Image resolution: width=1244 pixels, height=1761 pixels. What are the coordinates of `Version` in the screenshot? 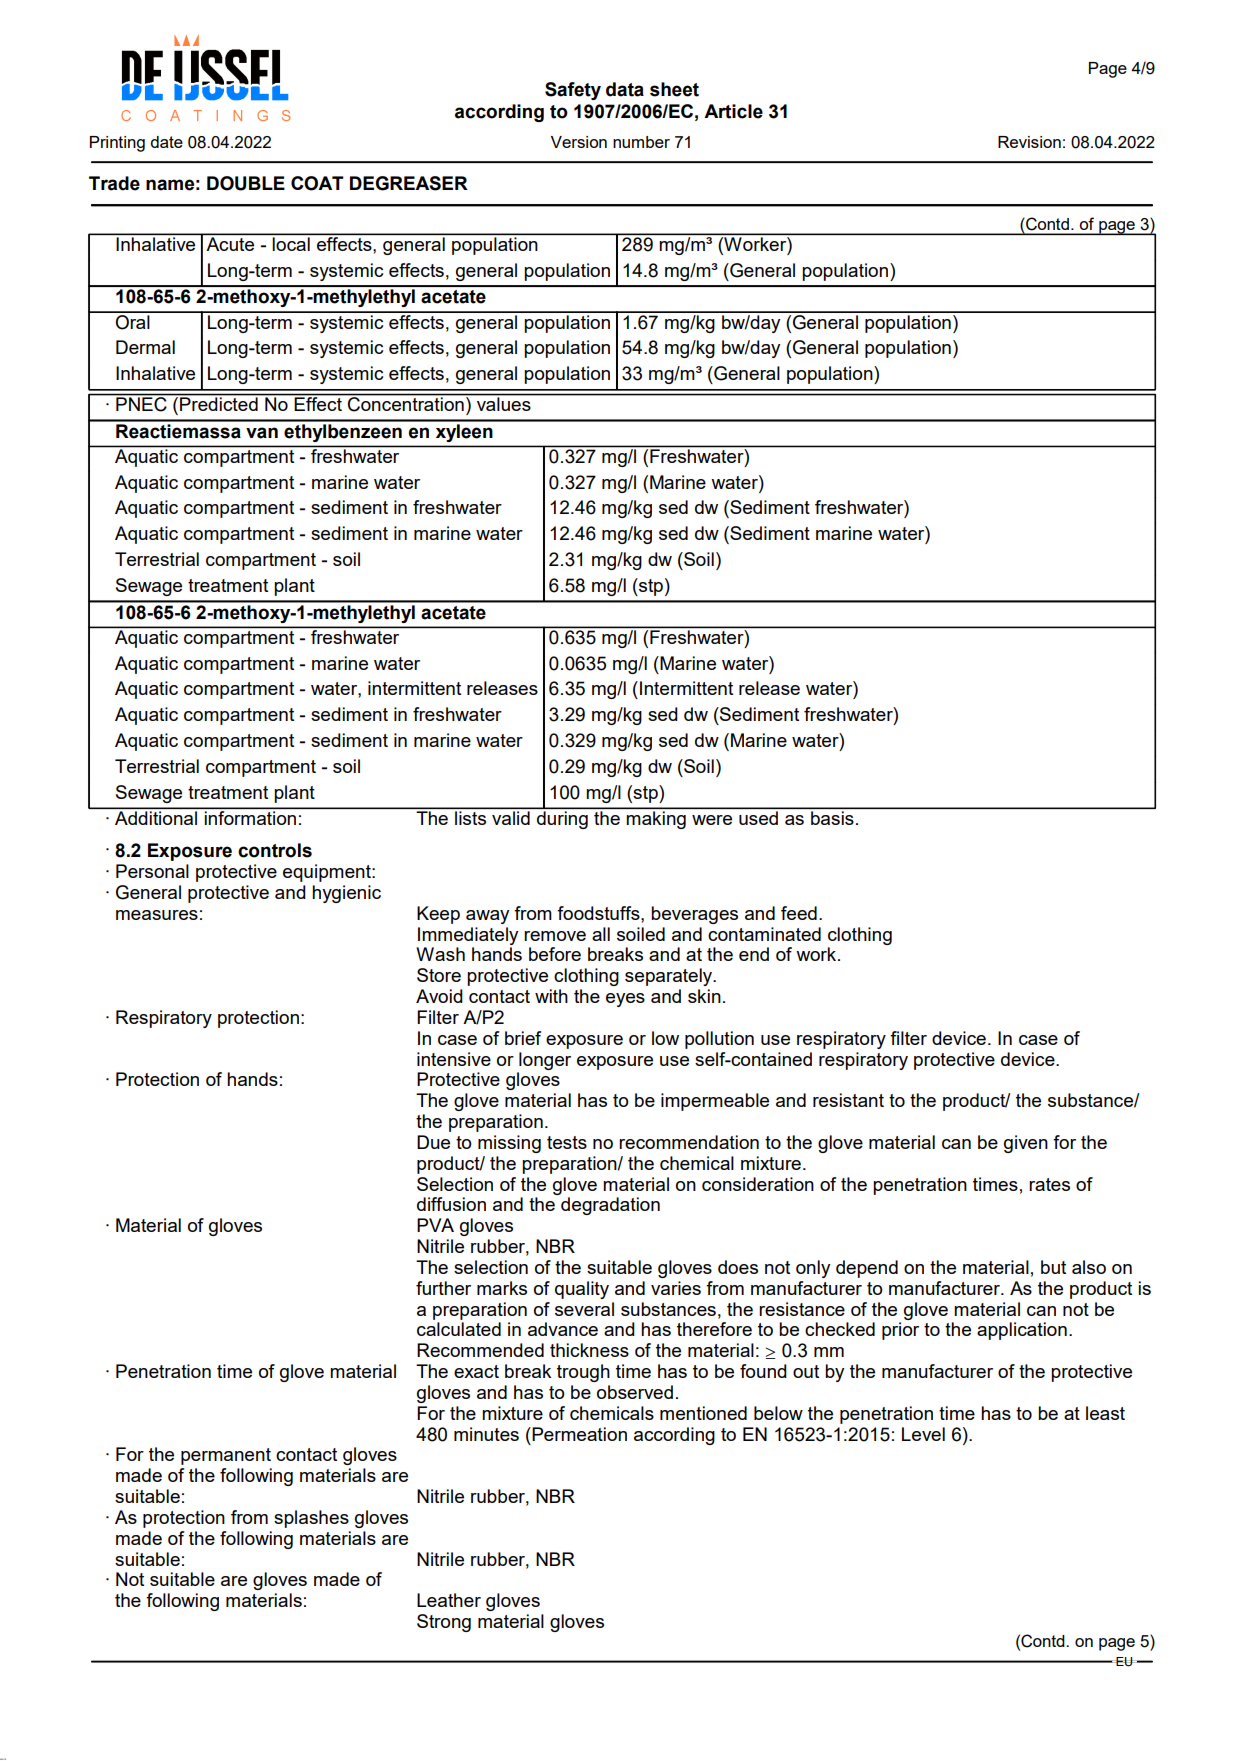 It's located at (579, 142).
